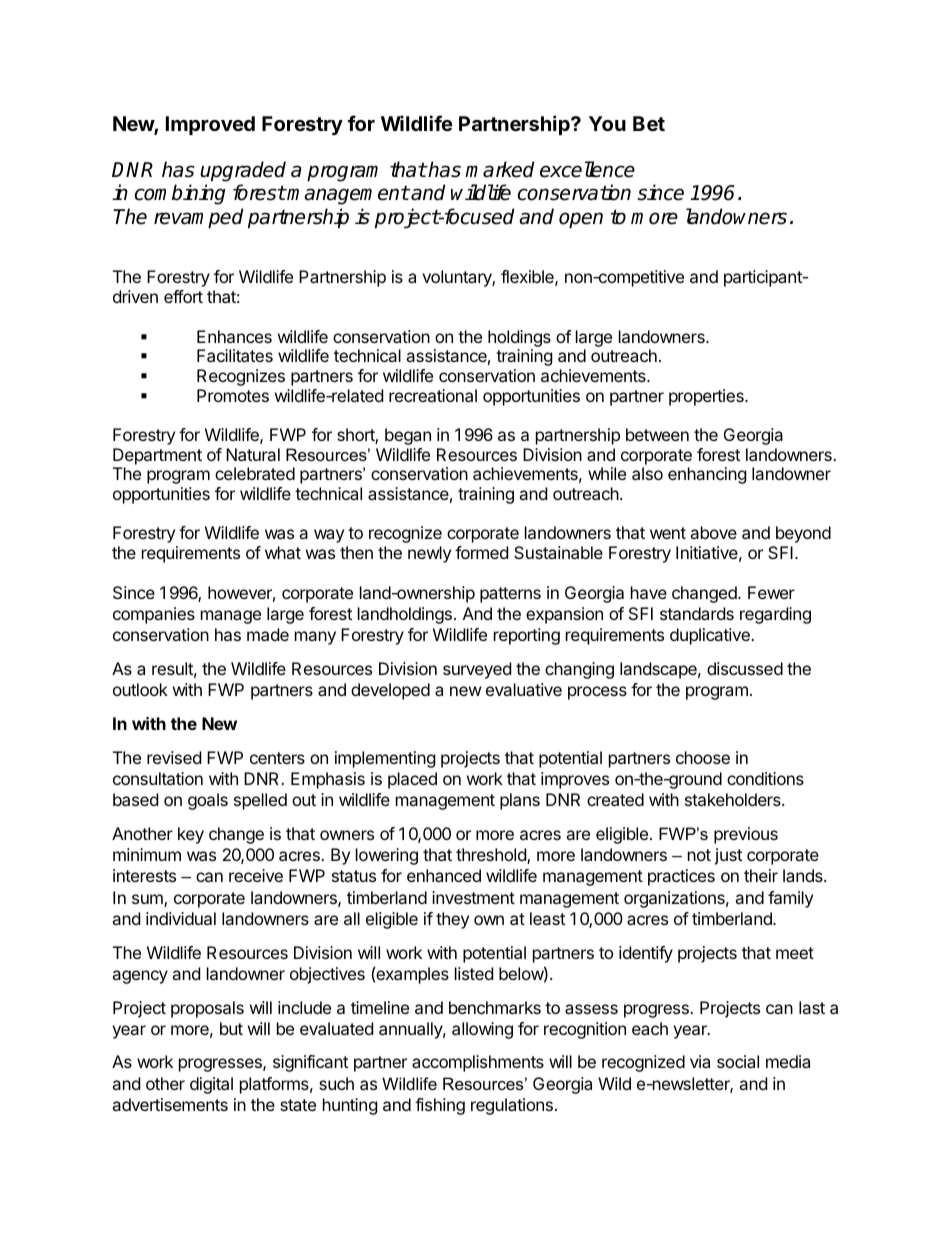 This page has width=952, height=1233. I want to click on threshold, so click(492, 856).
